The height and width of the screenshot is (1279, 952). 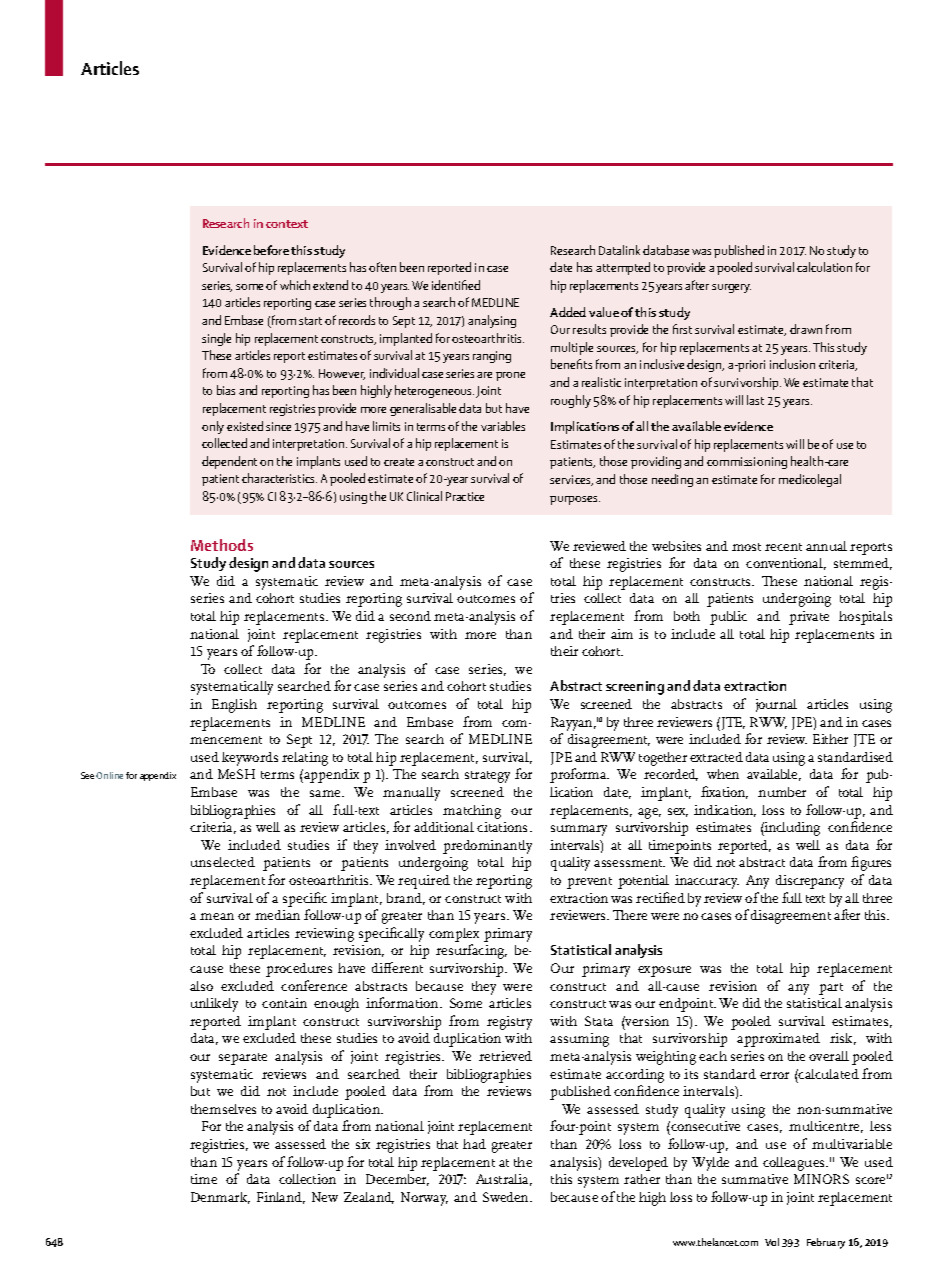 What do you see at coordinates (831, 989) in the screenshot?
I see `part` at bounding box center [831, 989].
